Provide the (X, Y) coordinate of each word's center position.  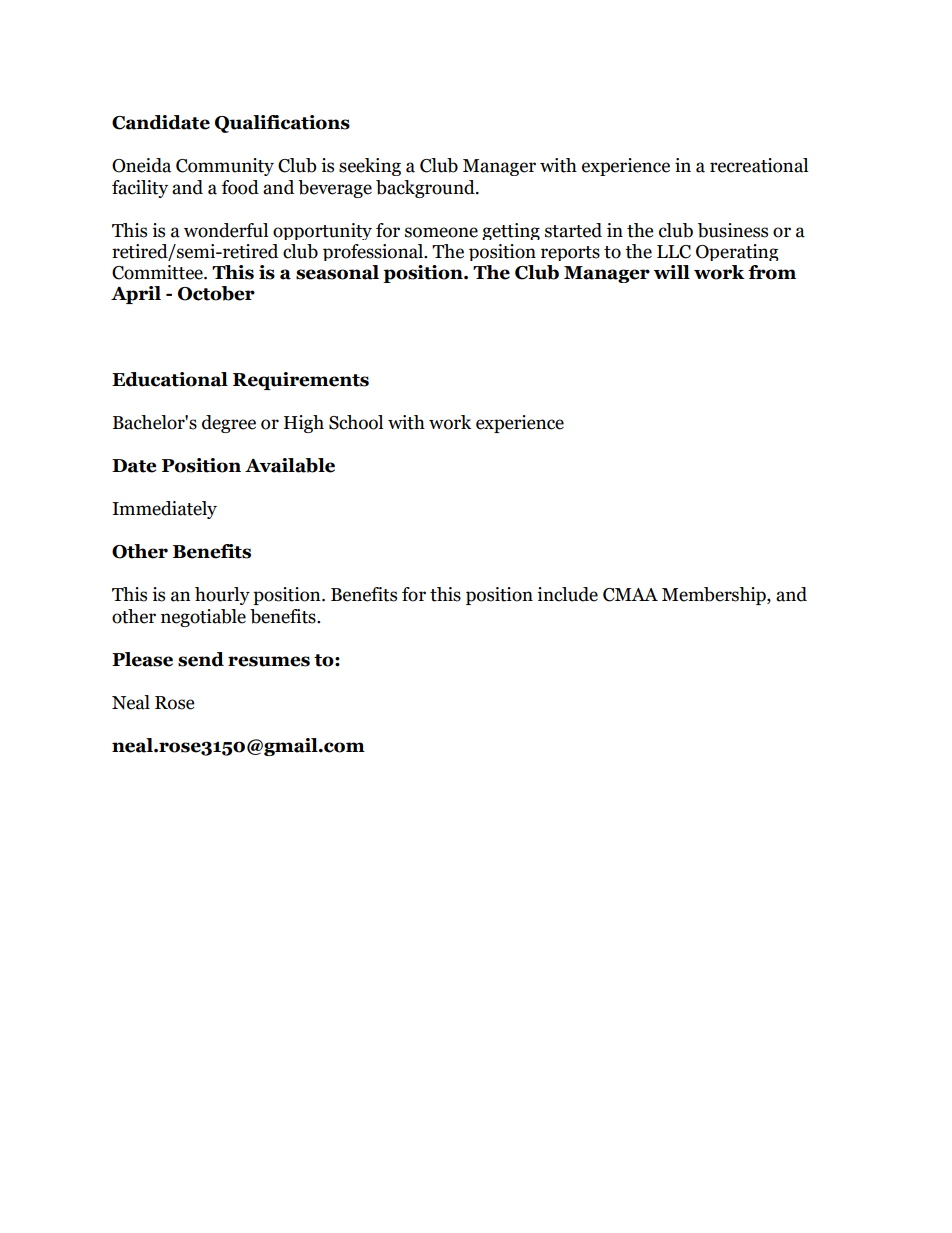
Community (225, 167)
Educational (170, 379)
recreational (759, 165)
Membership (715, 596)
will (672, 272)
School (356, 422)
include (567, 594)
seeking (370, 167)
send (201, 659)
